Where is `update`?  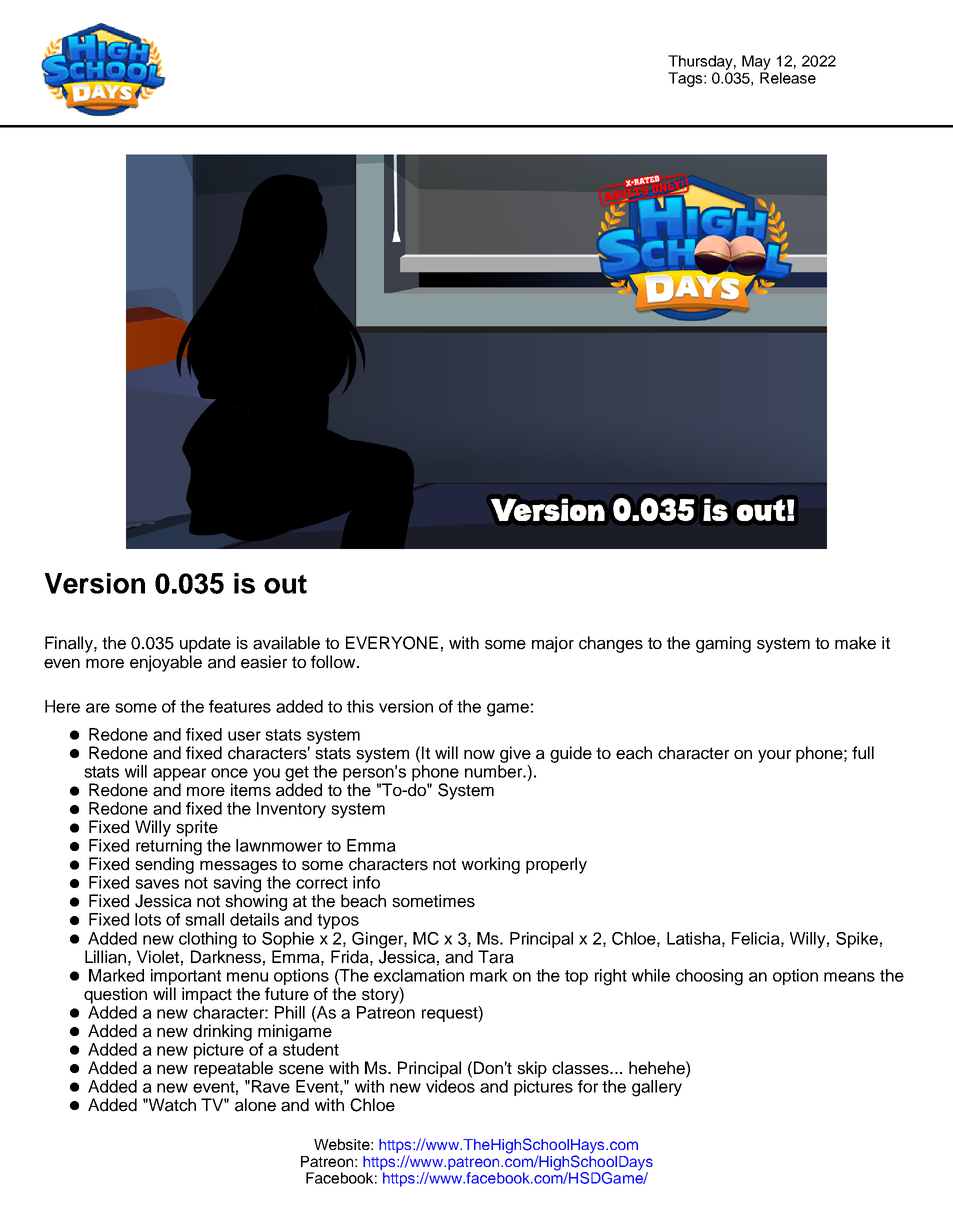
update is located at coordinates (205, 644).
